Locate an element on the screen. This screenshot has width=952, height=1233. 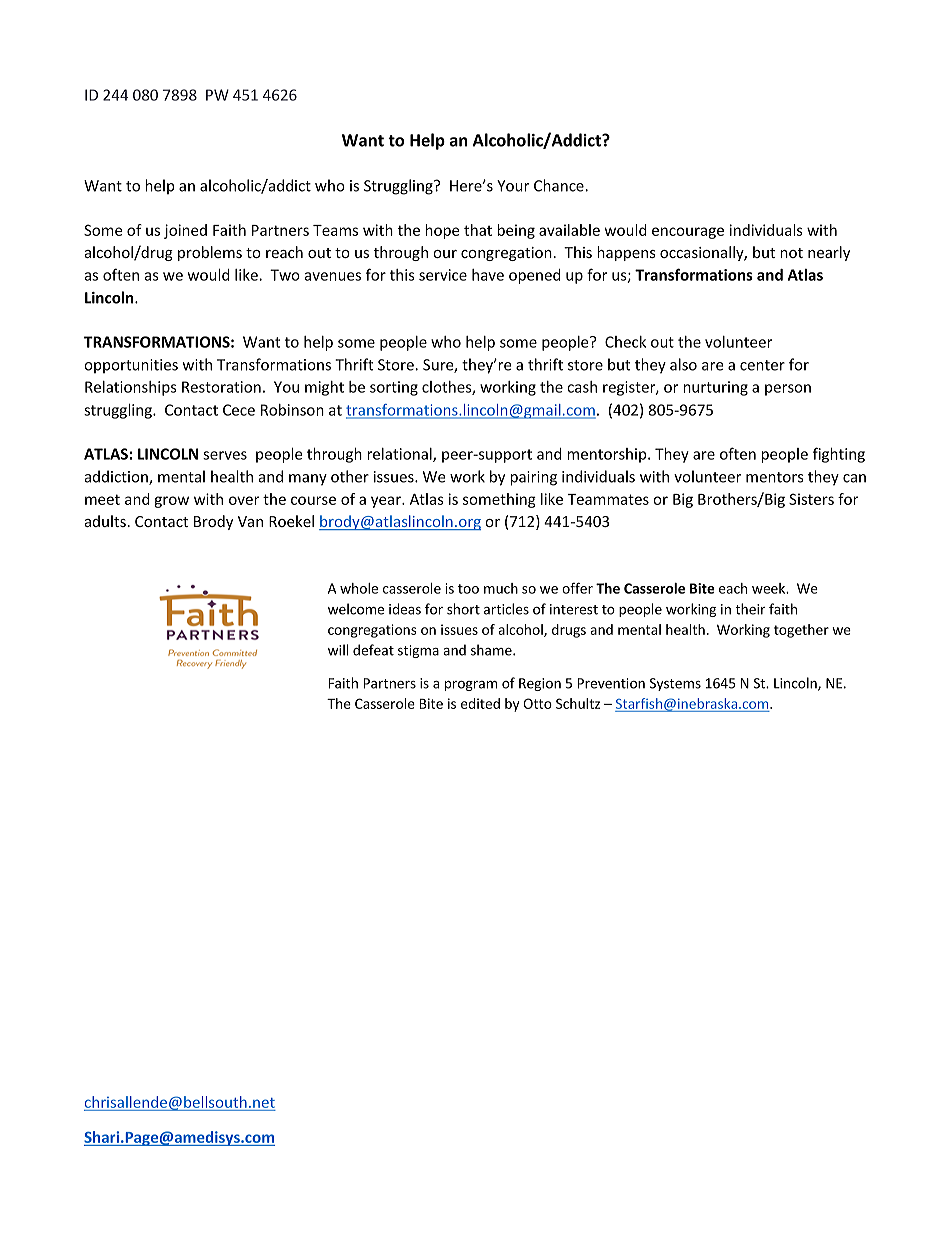
relational is located at coordinates (400, 455).
